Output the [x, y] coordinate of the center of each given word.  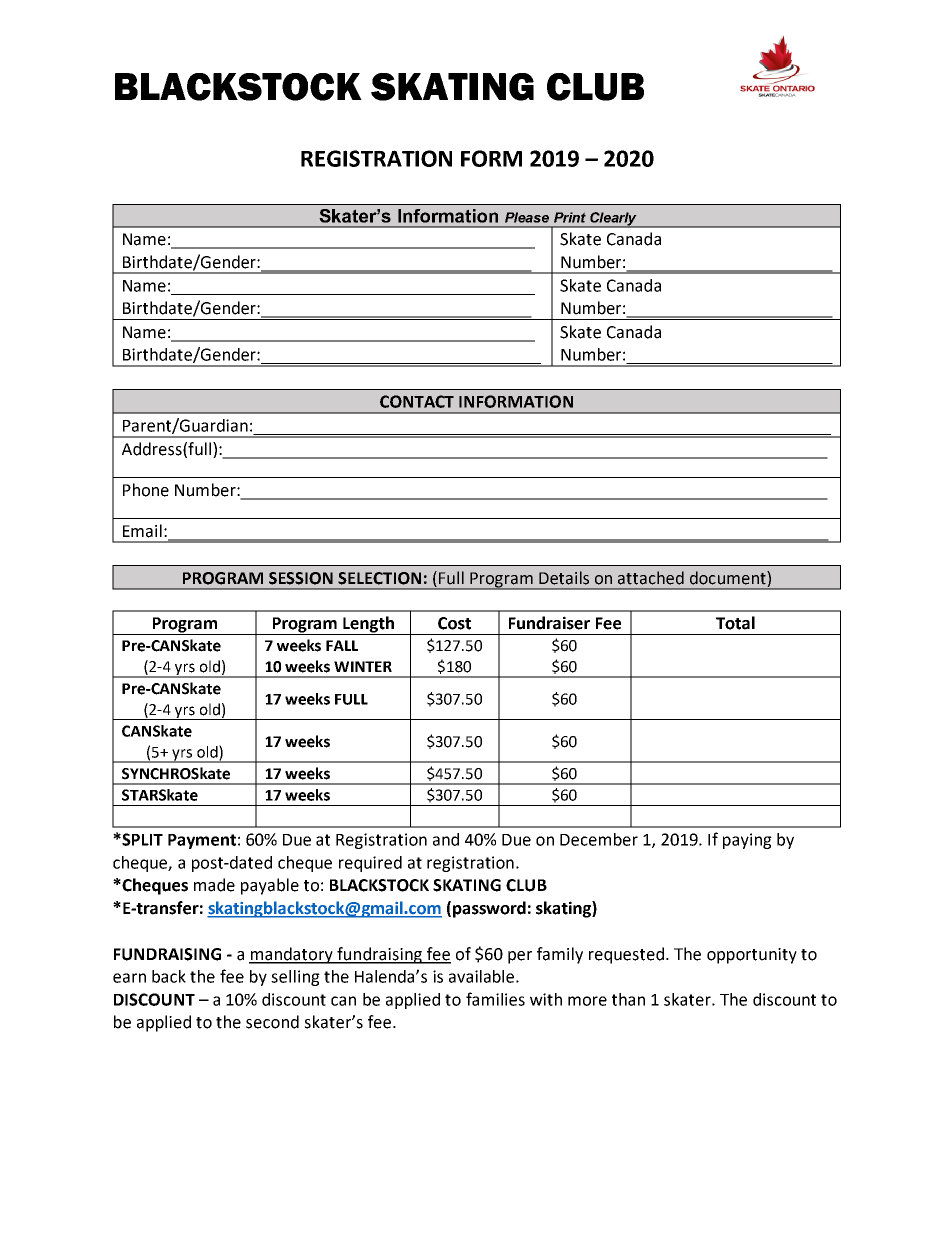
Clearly [613, 220]
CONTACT [417, 401]
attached [651, 578]
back [169, 976]
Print [570, 217]
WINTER [363, 666]
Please [527, 217]
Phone [146, 490]
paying [747, 841]
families [495, 999]
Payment [202, 841]
